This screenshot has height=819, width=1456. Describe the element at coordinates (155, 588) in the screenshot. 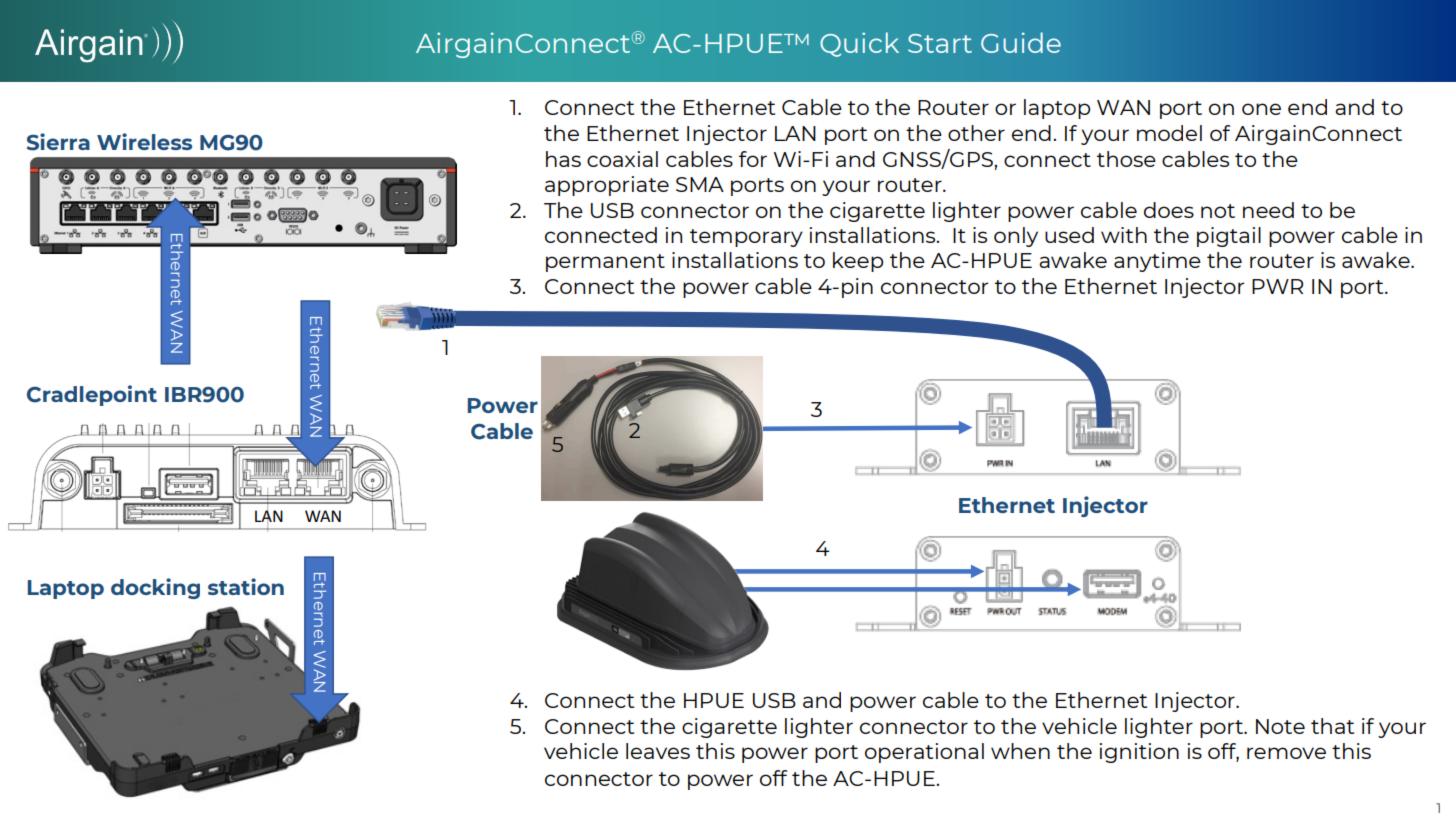

I see `docking` at that location.
